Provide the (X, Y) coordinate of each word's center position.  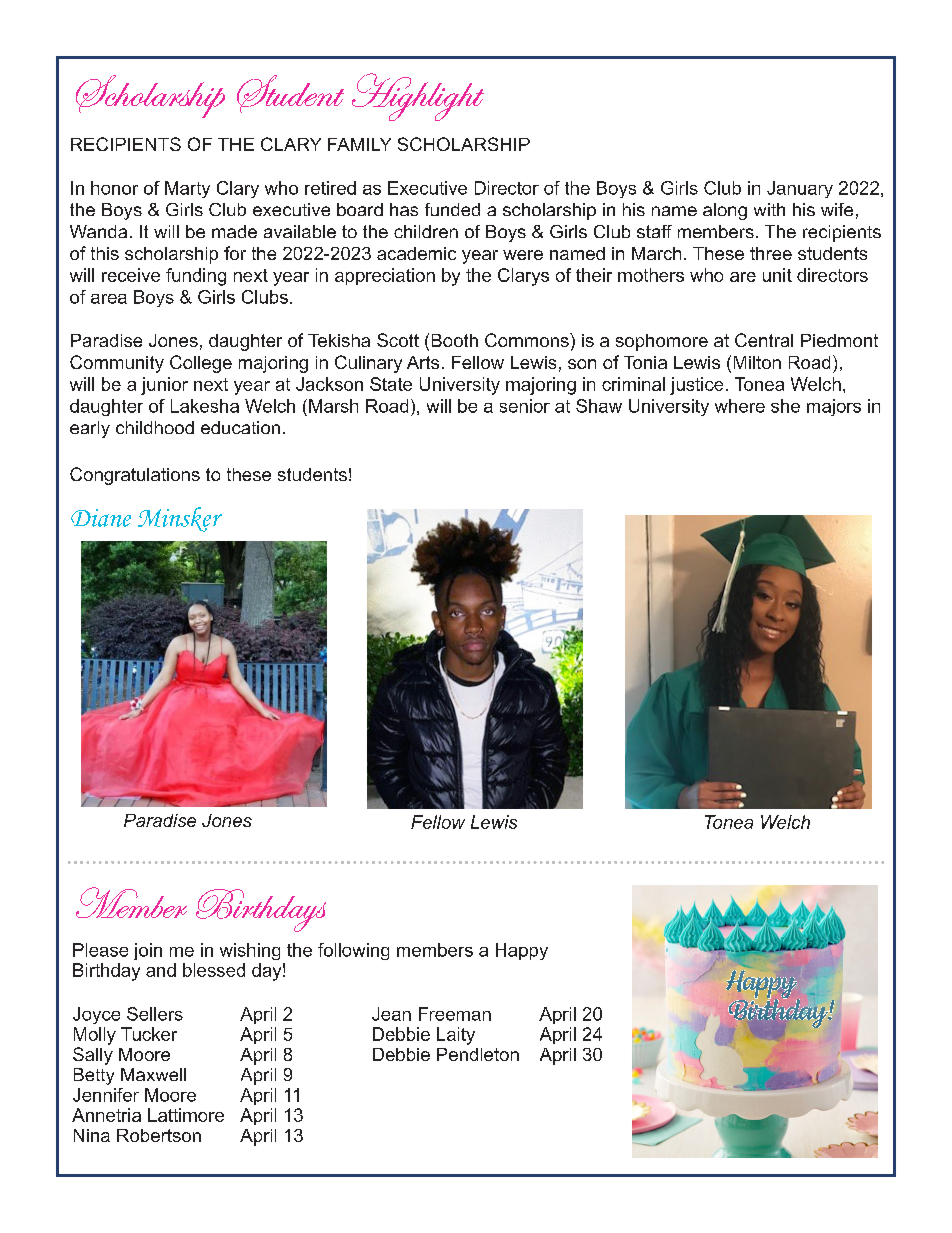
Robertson (159, 1135)
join (148, 951)
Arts (423, 362)
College (201, 364)
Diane (101, 518)
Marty (187, 189)
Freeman (455, 1014)
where (740, 406)
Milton (757, 362)
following (353, 951)
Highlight (418, 97)
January (800, 189)
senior (525, 406)
